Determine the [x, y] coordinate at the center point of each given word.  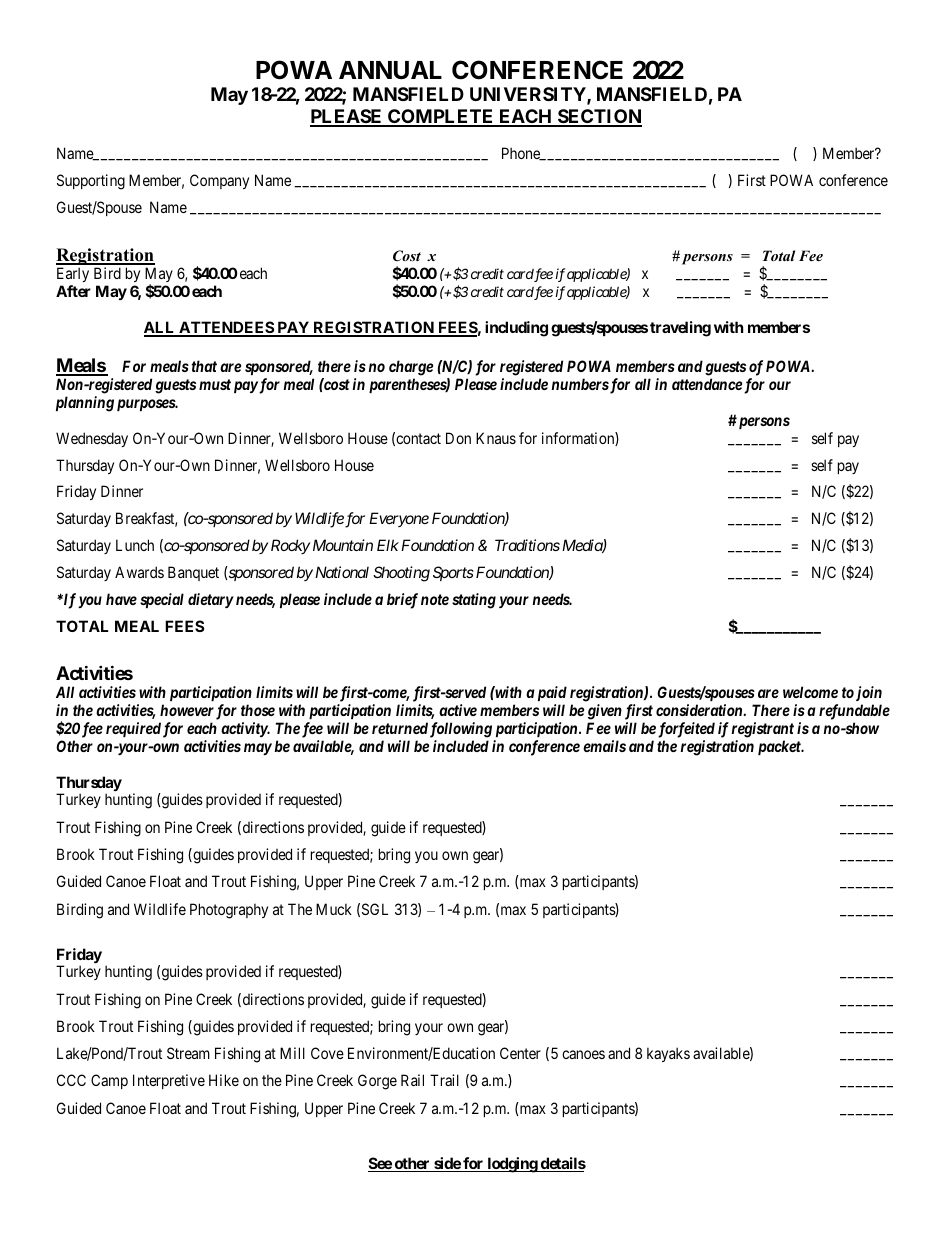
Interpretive [169, 1081]
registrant [762, 730]
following [461, 730]
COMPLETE [441, 117]
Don [458, 438]
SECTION [599, 117]
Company [219, 181]
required [133, 729]
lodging [512, 1165]
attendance [707, 384]
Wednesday [92, 439]
